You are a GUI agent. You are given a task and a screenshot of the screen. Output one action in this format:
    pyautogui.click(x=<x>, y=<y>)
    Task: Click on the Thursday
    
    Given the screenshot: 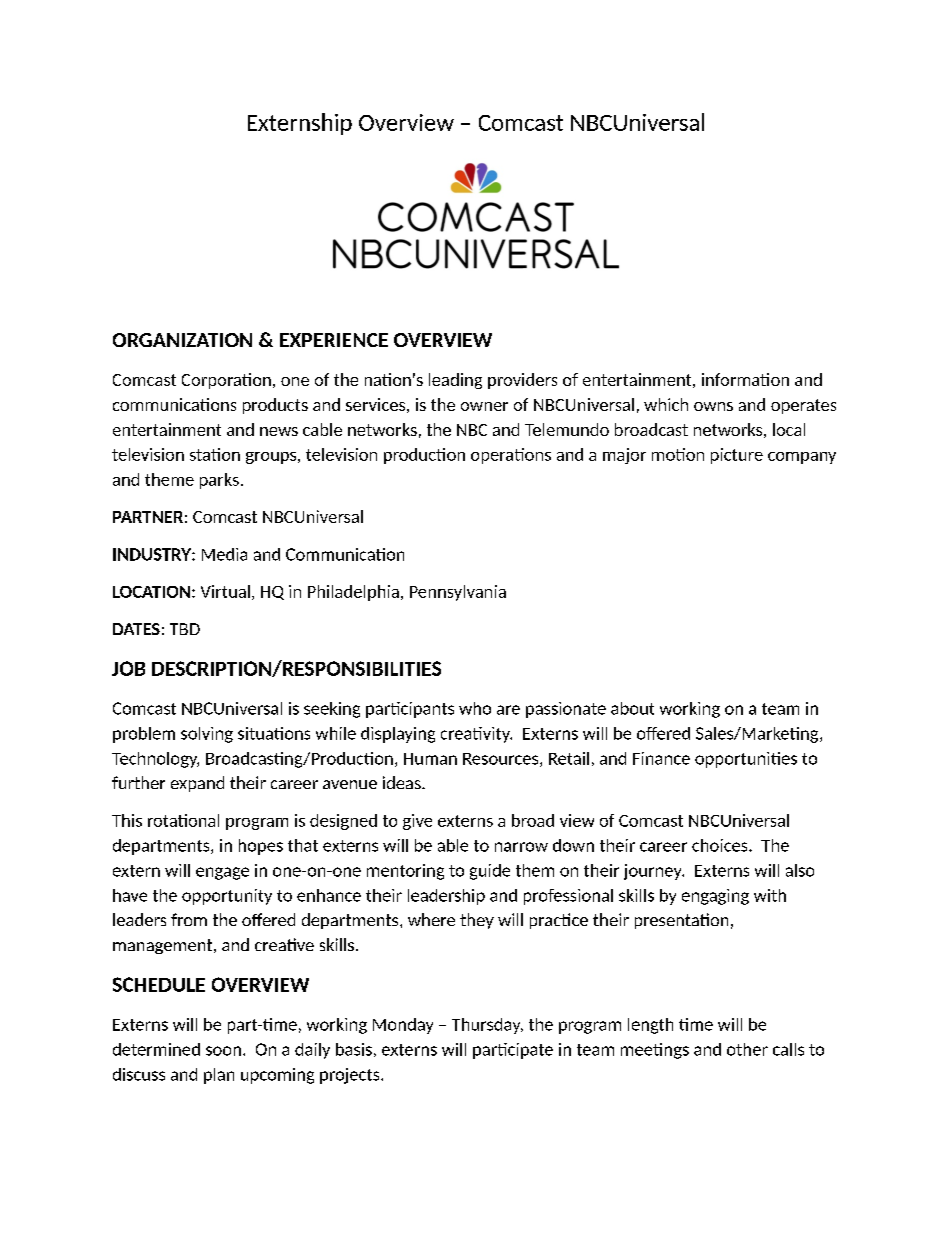 What is the action you would take?
    pyautogui.click(x=487, y=1026)
